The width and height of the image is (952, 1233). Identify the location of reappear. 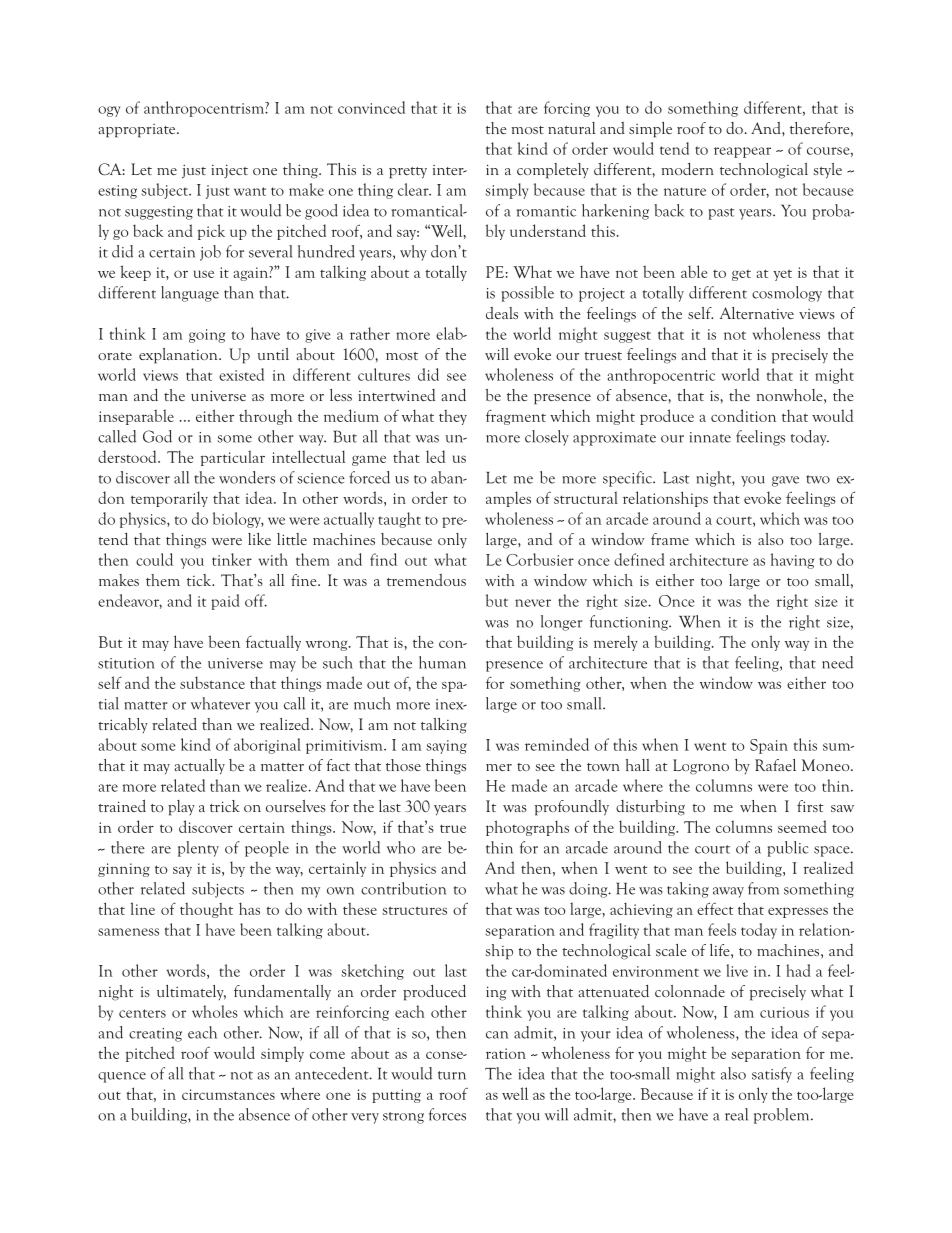
(742, 152).
